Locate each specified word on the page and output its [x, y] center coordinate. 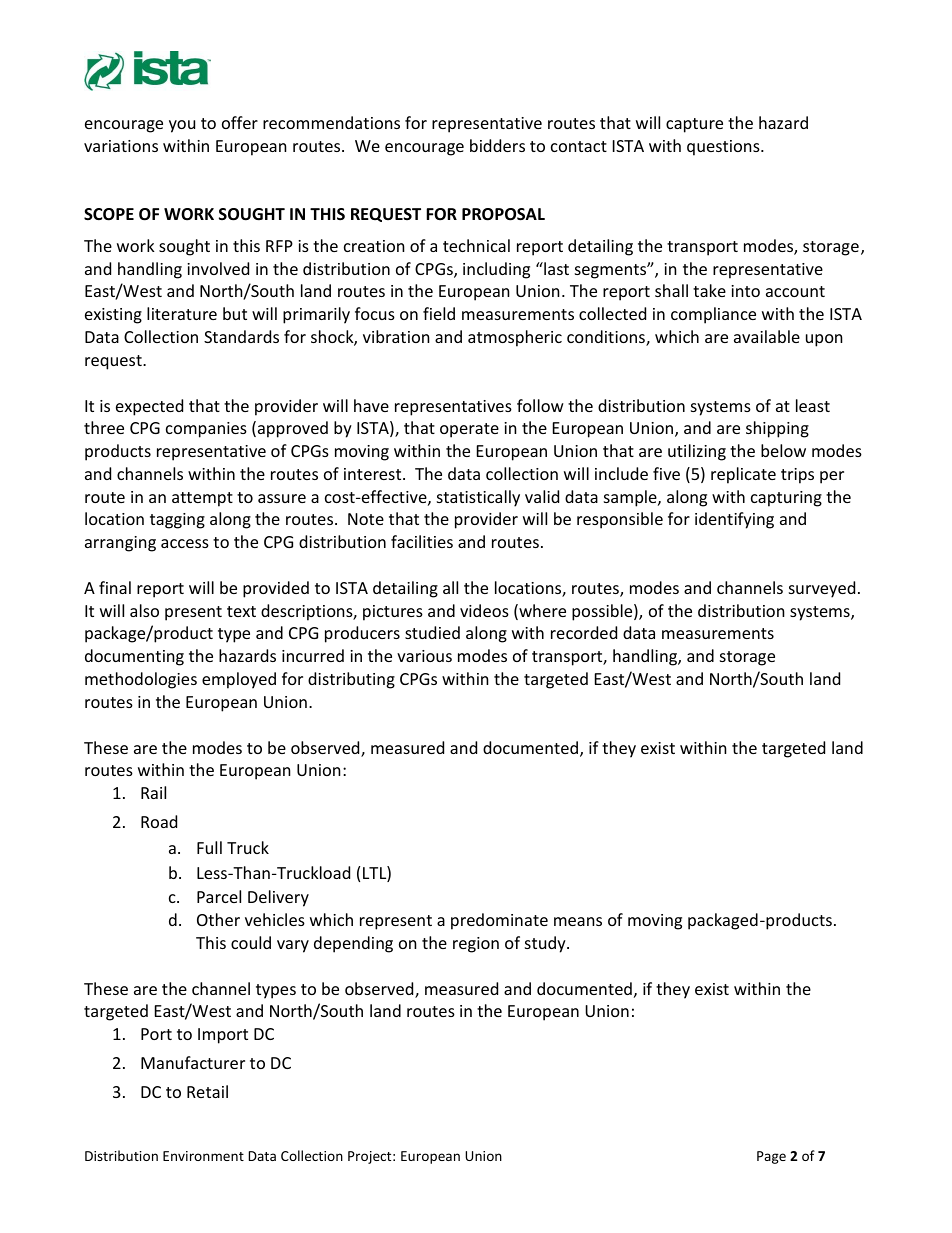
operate [469, 430]
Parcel [219, 896]
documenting [134, 657]
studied [432, 632]
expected [149, 407]
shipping [777, 429]
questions [724, 148]
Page [771, 1157]
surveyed [822, 589]
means [578, 921]
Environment [203, 1156]
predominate [499, 921]
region [476, 945]
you [182, 126]
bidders [497, 145]
